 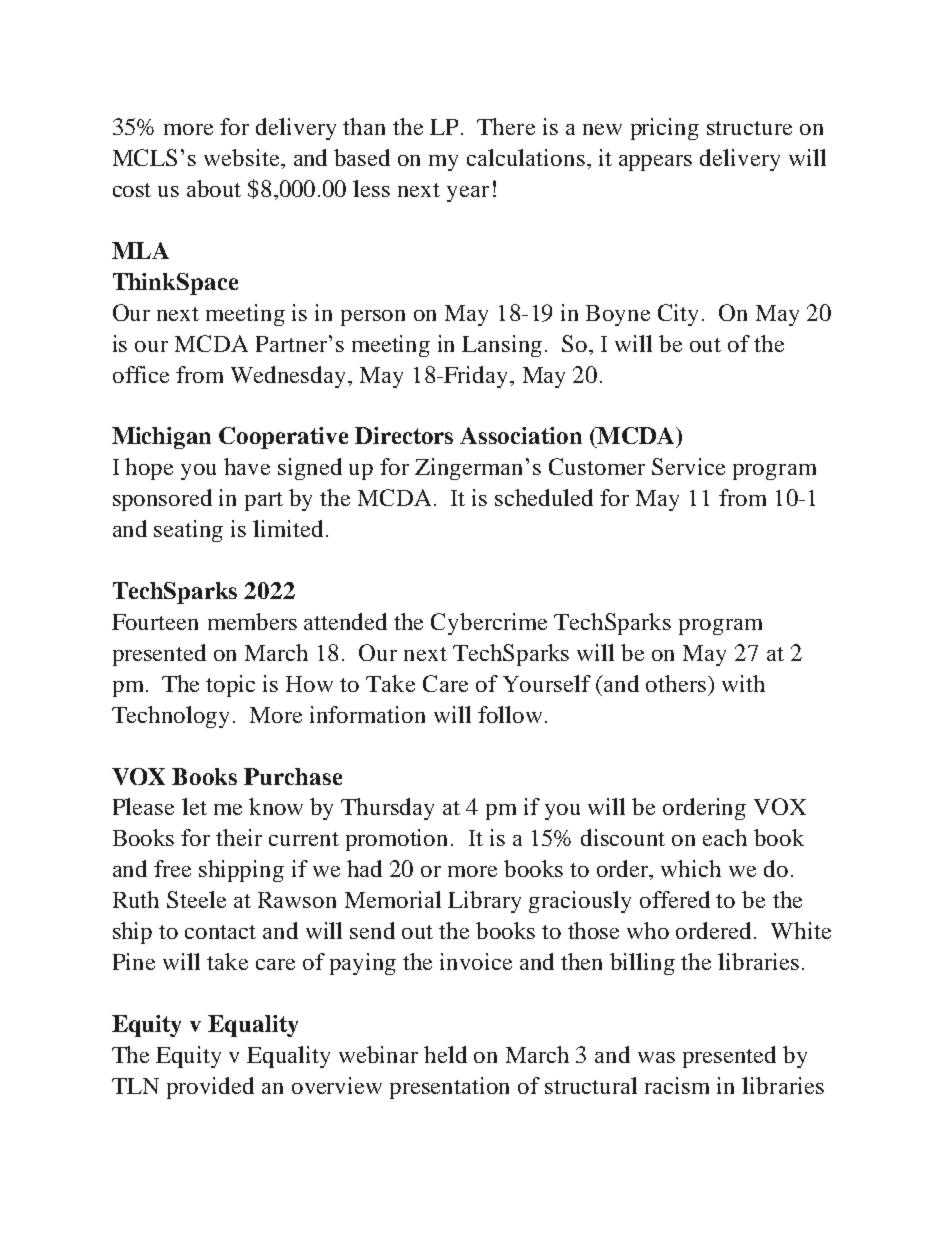 I want to click on structure, so click(x=749, y=128).
